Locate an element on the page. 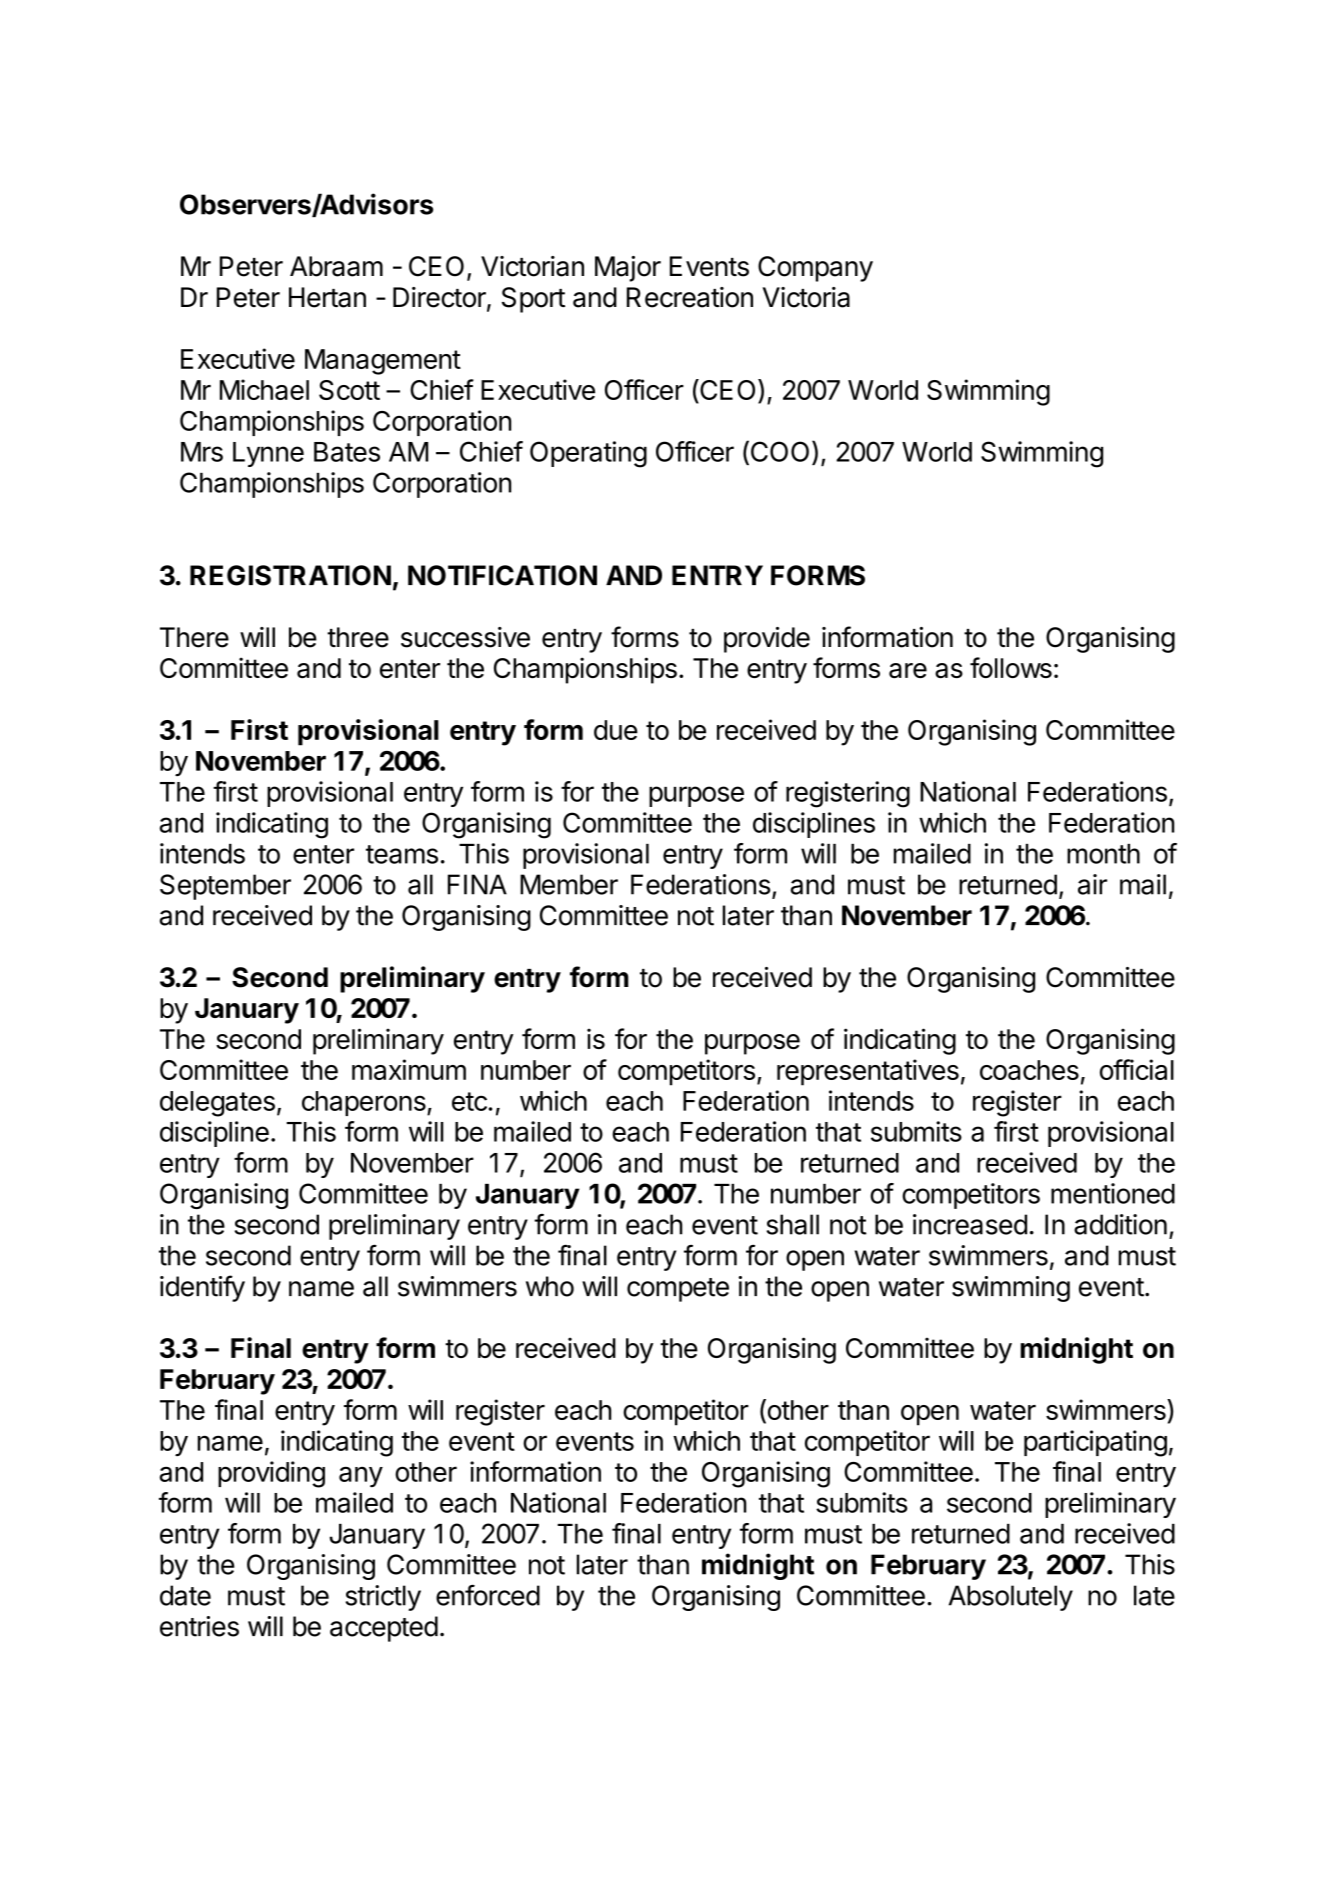 This image has width=1333, height=1886. Absolutely is located at coordinates (1011, 1598).
